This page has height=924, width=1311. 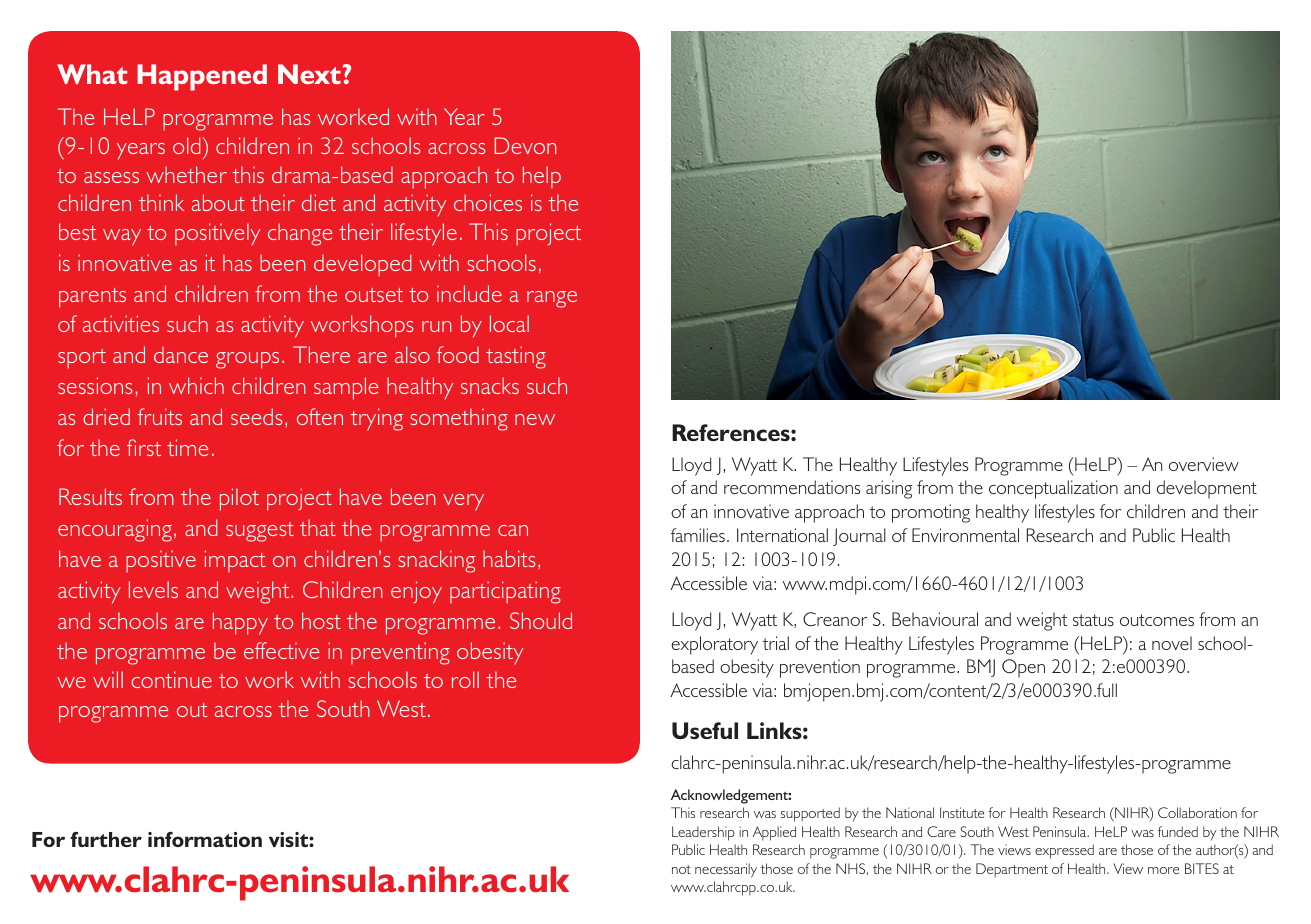 What do you see at coordinates (1172, 643) in the page?
I see `novel` at bounding box center [1172, 643].
